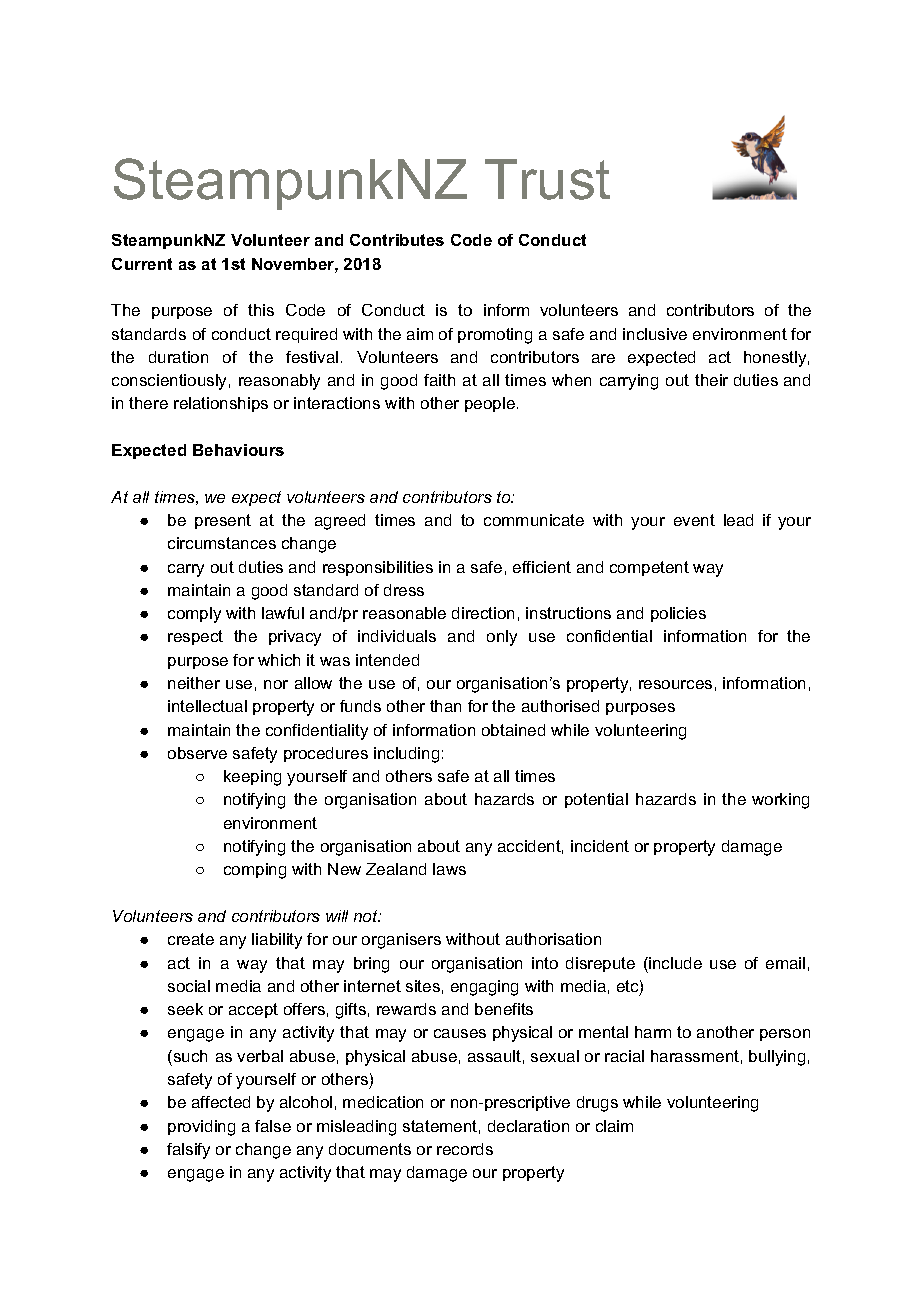 Image resolution: width=924 pixels, height=1308 pixels. What do you see at coordinates (201, 1128) in the document?
I see `providing` at bounding box center [201, 1128].
